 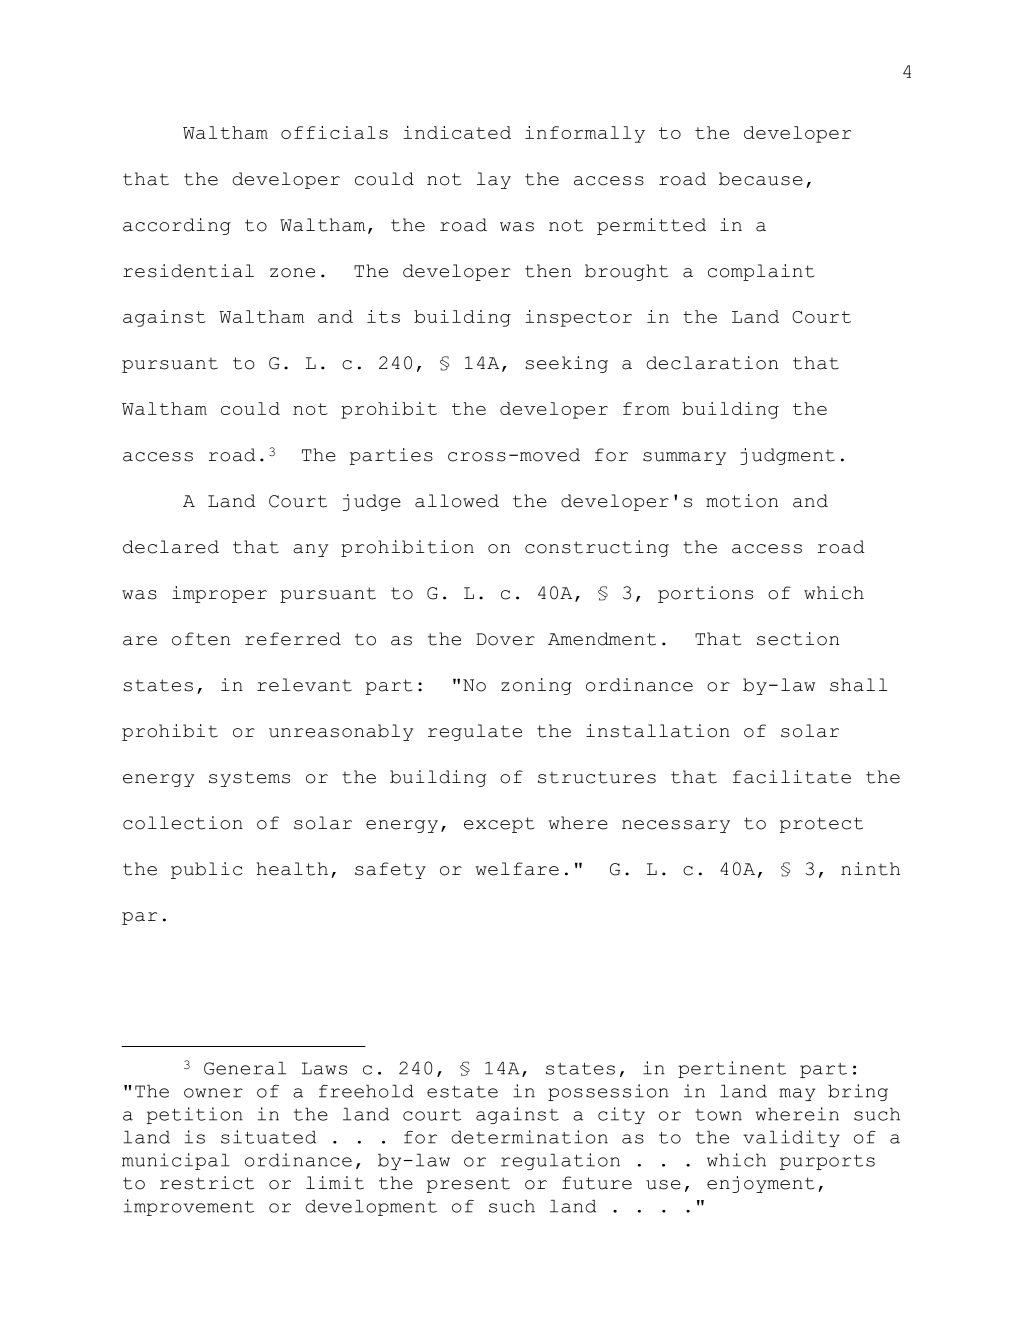 I want to click on regulation, so click(x=560, y=1161).
